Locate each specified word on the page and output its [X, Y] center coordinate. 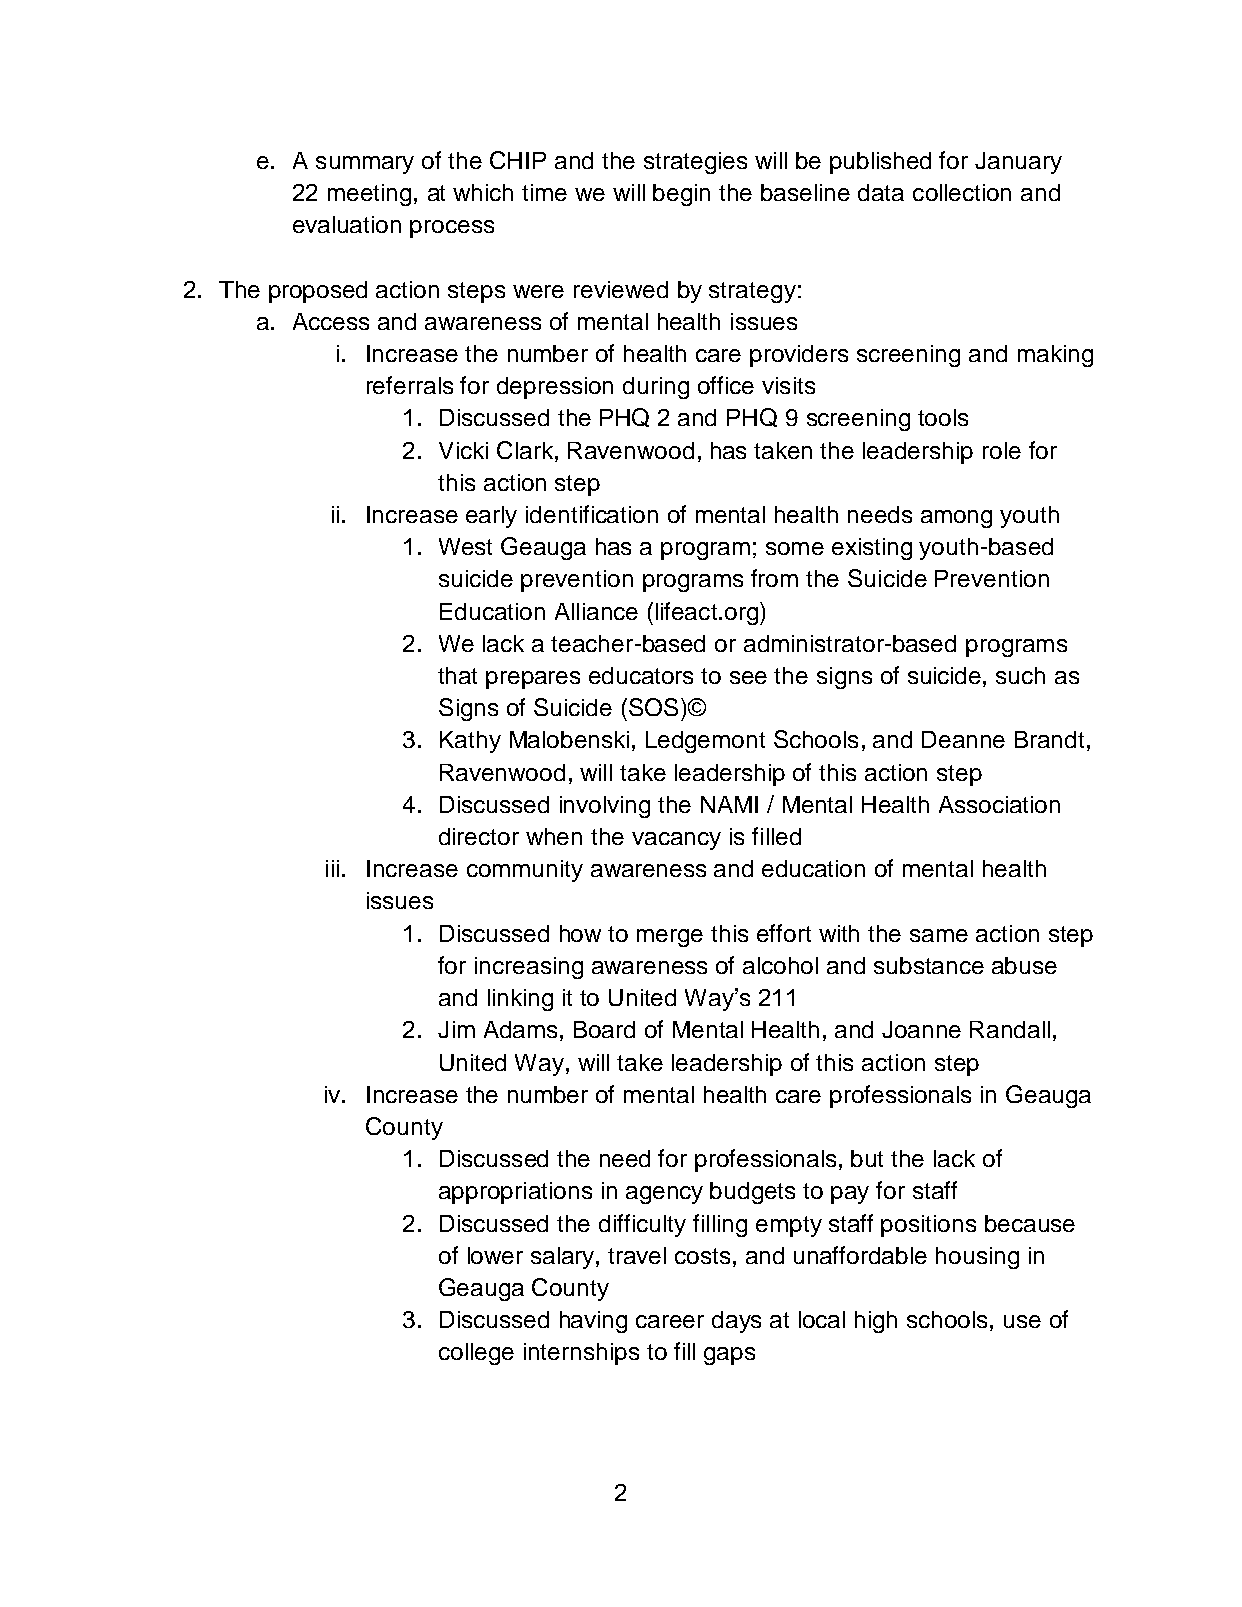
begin [681, 195]
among [956, 519]
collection [962, 192]
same [939, 935]
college [476, 1354]
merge [670, 938]
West [465, 546]
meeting [369, 195]
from [774, 578]
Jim [456, 1029]
